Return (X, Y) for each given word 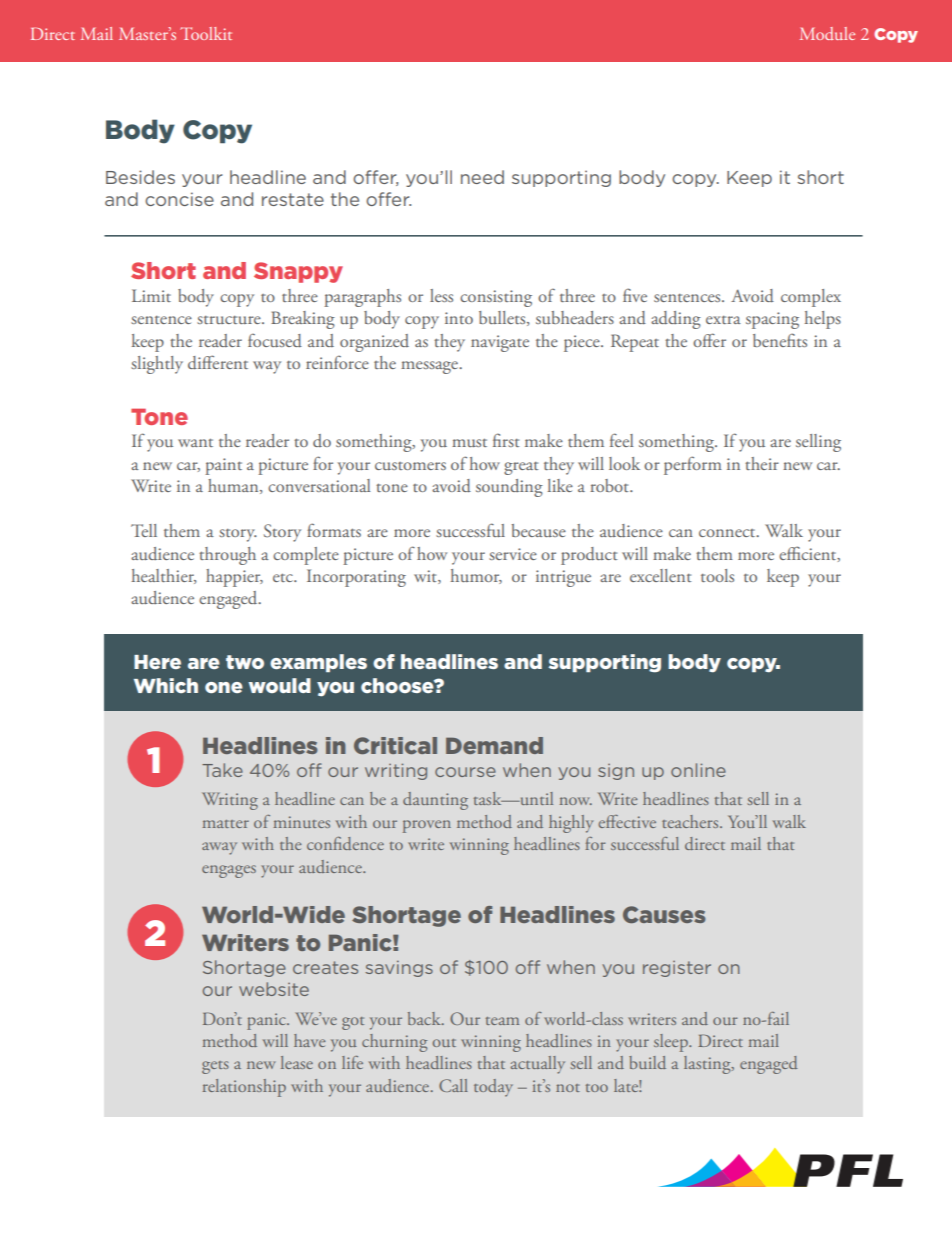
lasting (708, 1065)
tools (717, 575)
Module (827, 33)
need (482, 177)
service (513, 554)
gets (215, 1067)
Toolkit (206, 33)
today (493, 1088)
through (227, 556)
